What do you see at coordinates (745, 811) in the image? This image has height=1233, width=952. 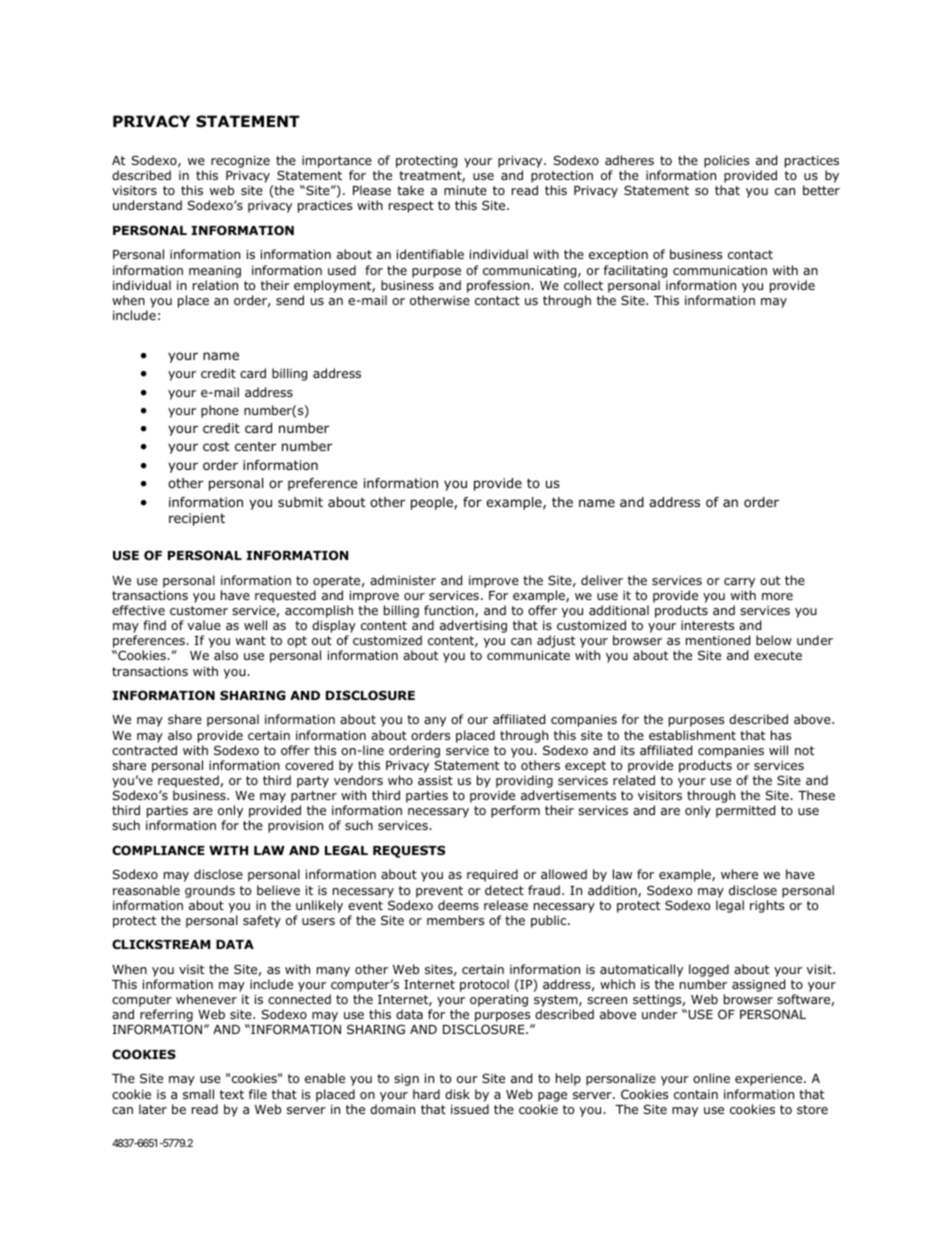 I see `permitted` at bounding box center [745, 811].
